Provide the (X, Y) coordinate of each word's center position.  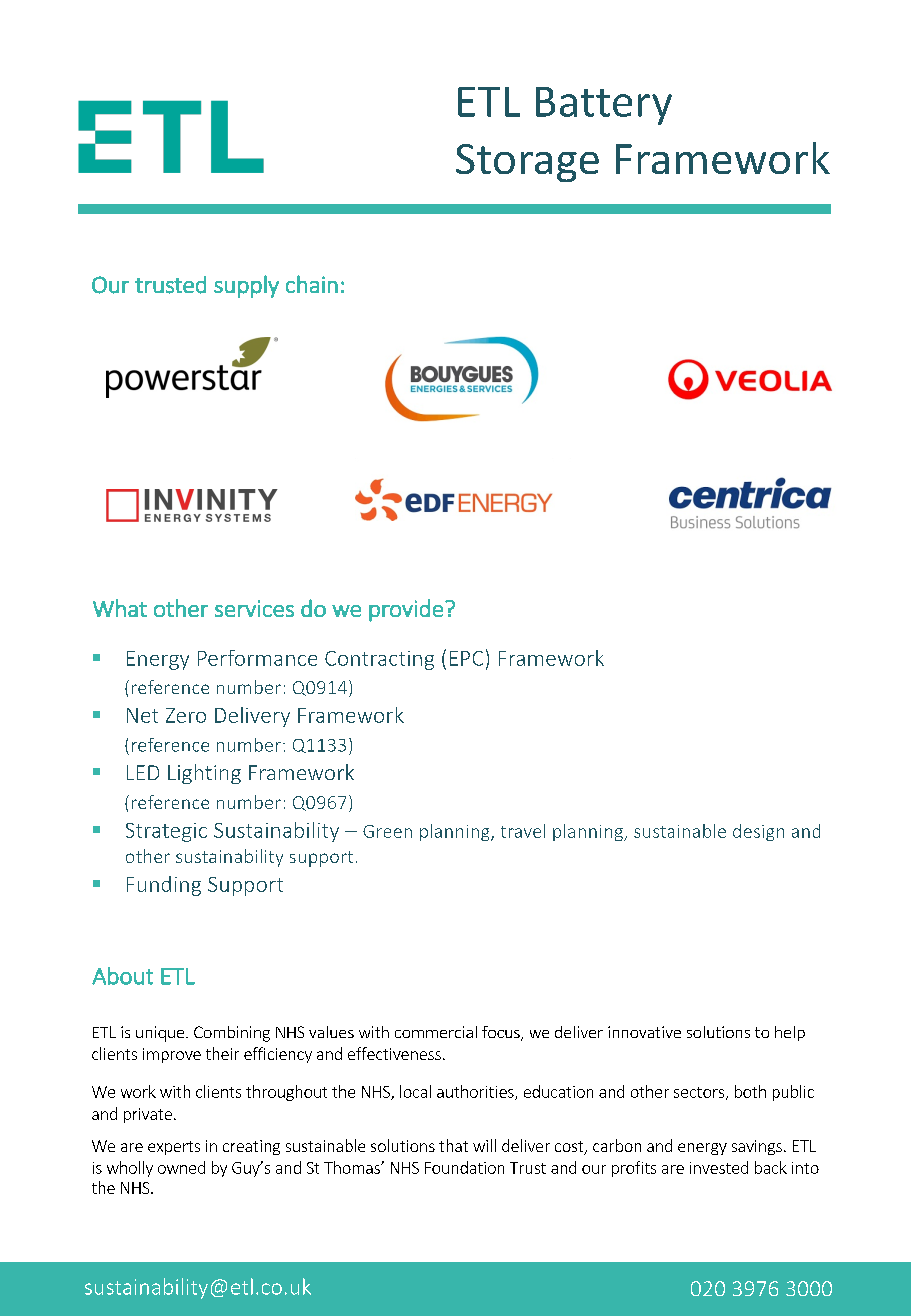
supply (246, 286)
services (254, 608)
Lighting (204, 774)
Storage (527, 163)
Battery (604, 106)
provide (406, 610)
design (758, 832)
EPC (466, 658)
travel (523, 831)
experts (174, 1148)
